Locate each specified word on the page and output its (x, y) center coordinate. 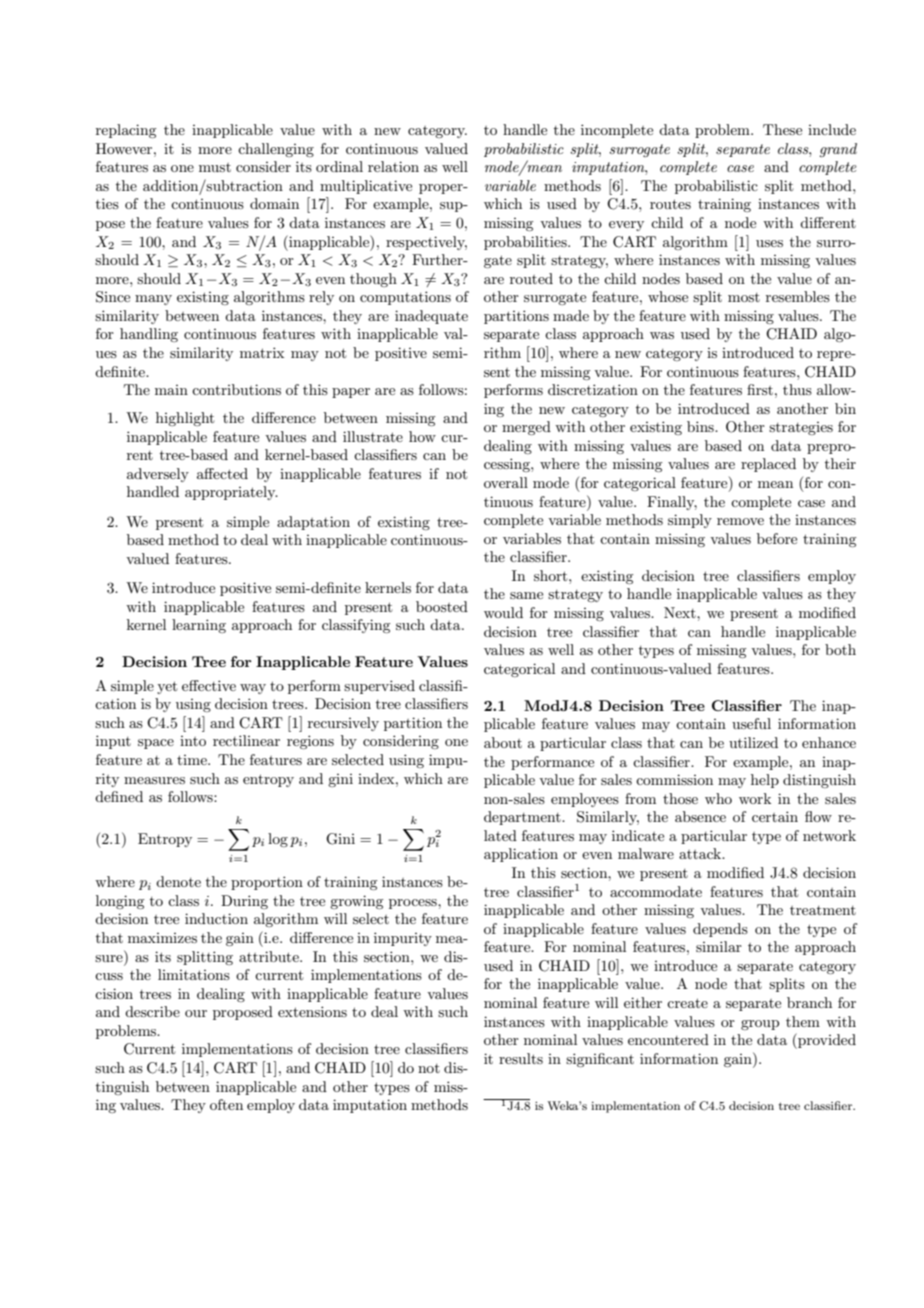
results (521, 1058)
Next (681, 612)
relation (393, 166)
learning (199, 626)
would (503, 612)
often (226, 1104)
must (215, 167)
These (782, 129)
